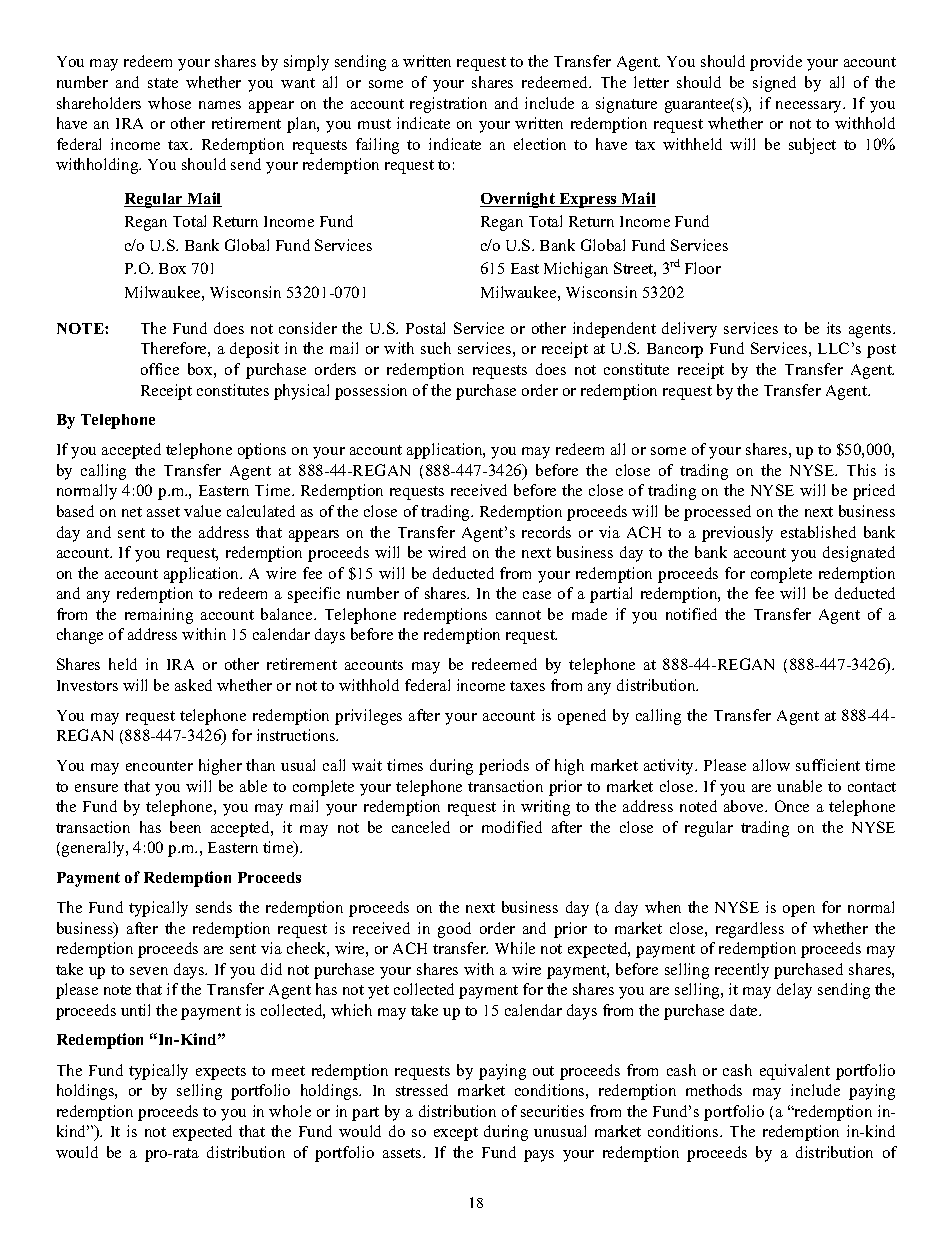 This screenshot has height=1233, width=952. What do you see at coordinates (169, 103) in the screenshot?
I see `whose` at bounding box center [169, 103].
